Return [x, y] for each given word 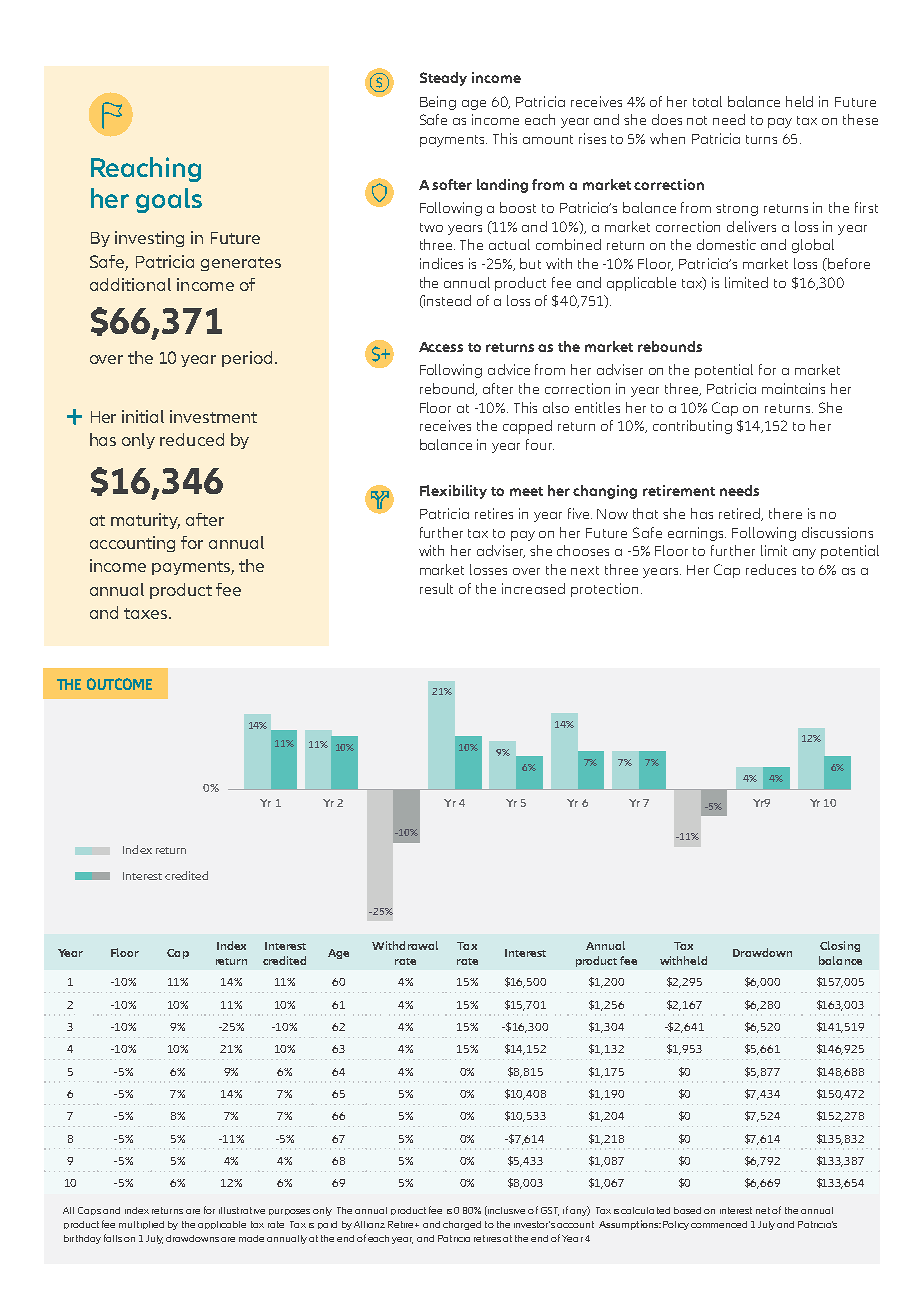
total [707, 101]
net [763, 1210]
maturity [145, 521]
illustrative [242, 1210]
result [436, 588]
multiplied [141, 1225]
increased [533, 588]
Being [438, 103]
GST [550, 1211]
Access [441, 347]
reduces [771, 569]
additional [130, 284]
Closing [840, 946]
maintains [793, 388]
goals [169, 200]
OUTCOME [119, 684]
